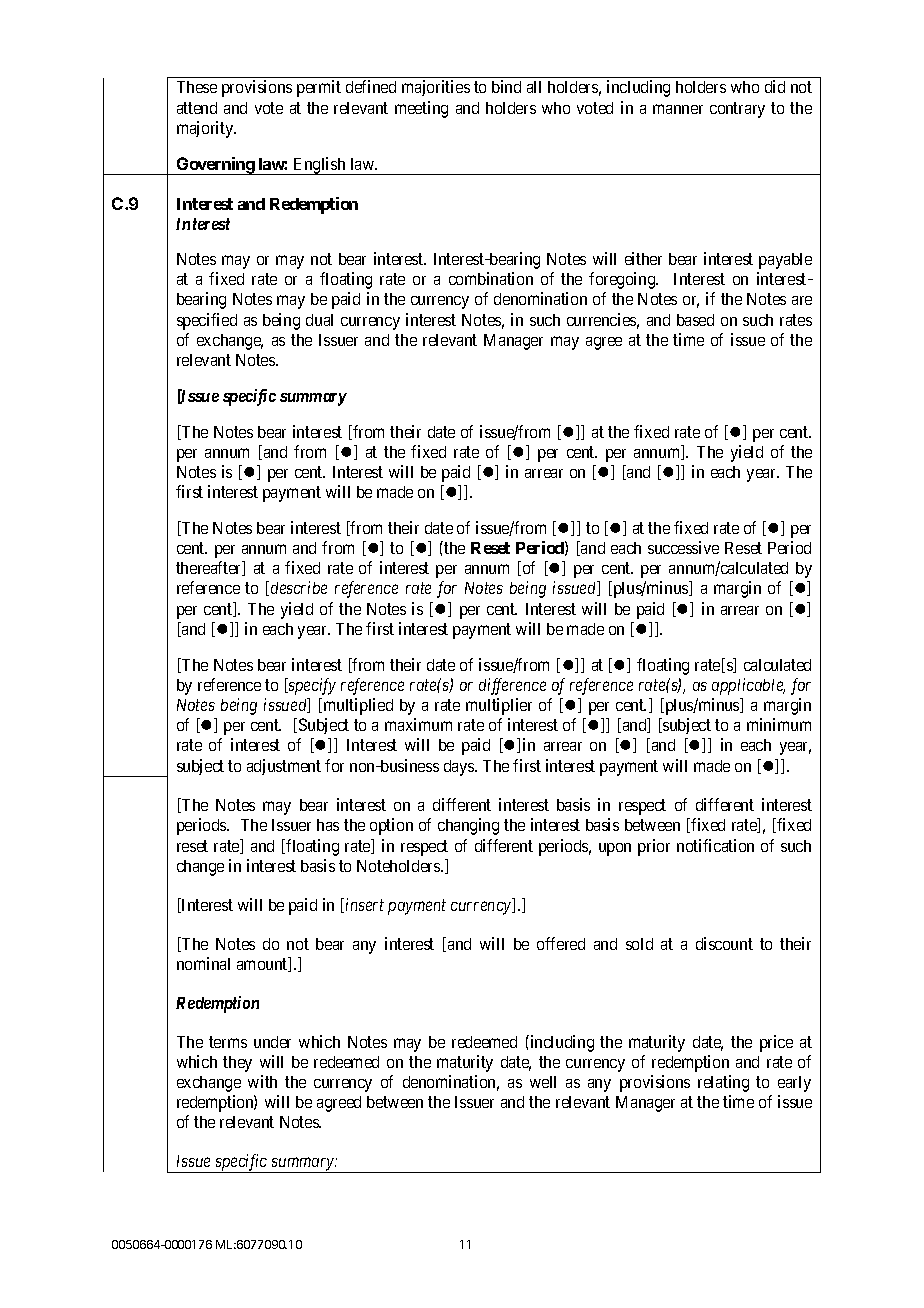 Image resolution: width=924 pixels, height=1308 pixels. I want to click on contrary, so click(737, 110).
